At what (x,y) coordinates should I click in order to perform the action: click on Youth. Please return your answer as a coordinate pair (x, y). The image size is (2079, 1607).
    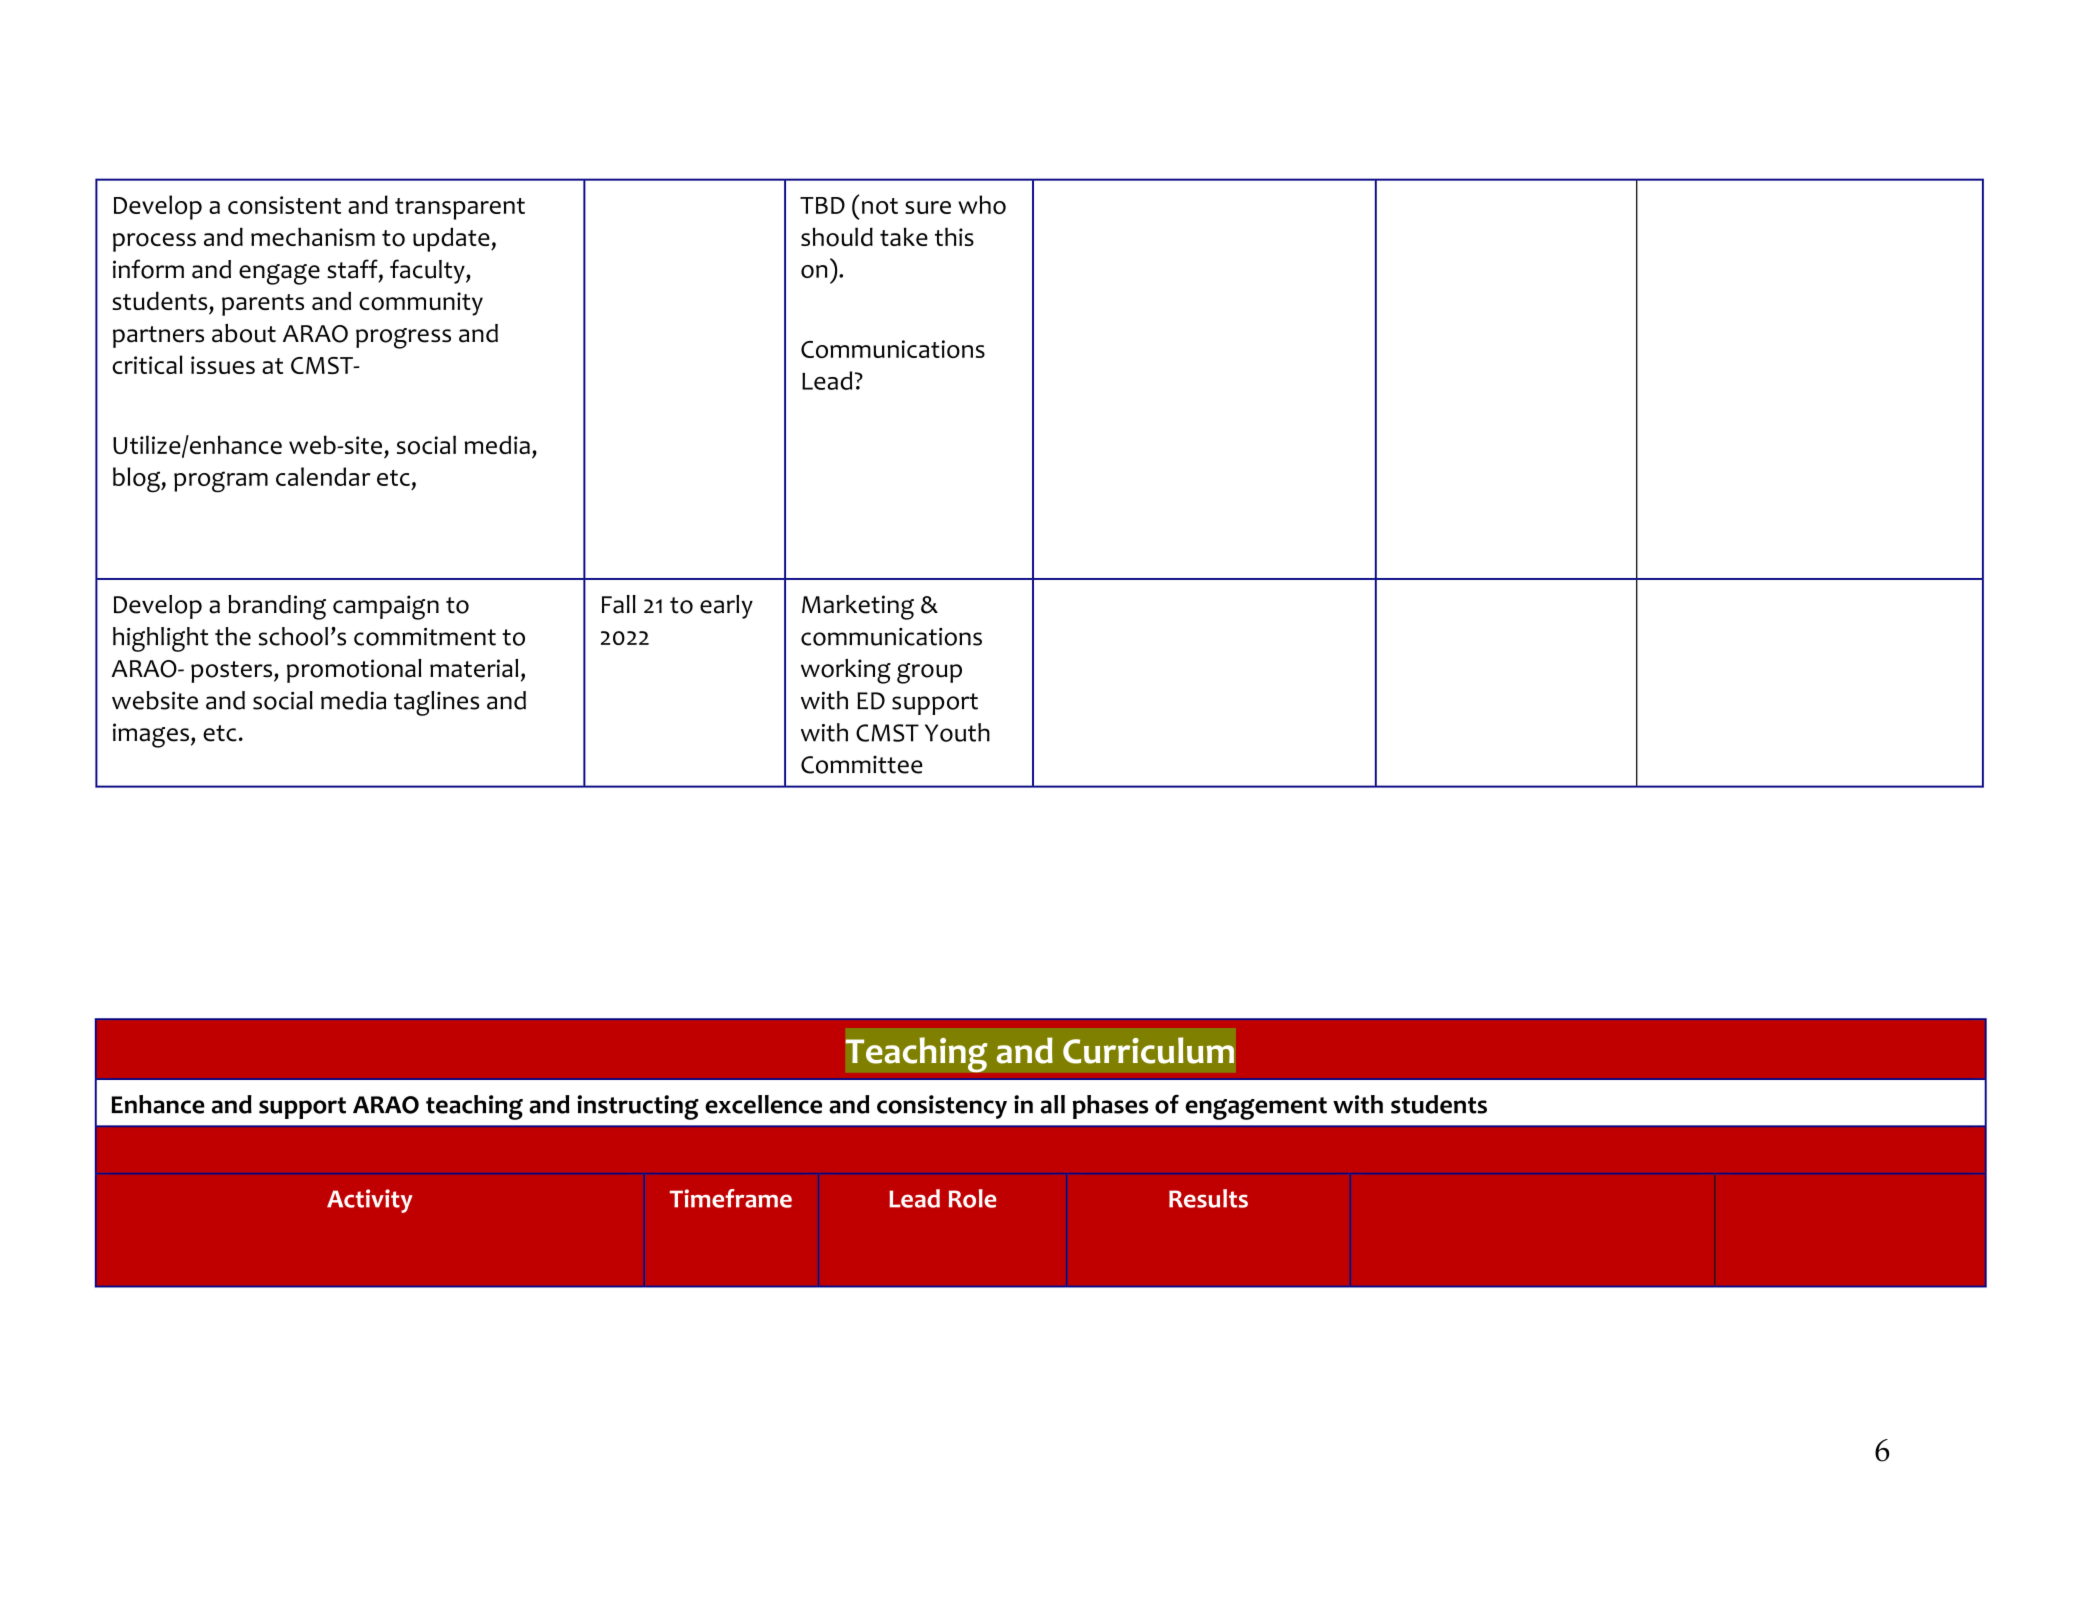
    Looking at the image, I should click on (957, 732).
